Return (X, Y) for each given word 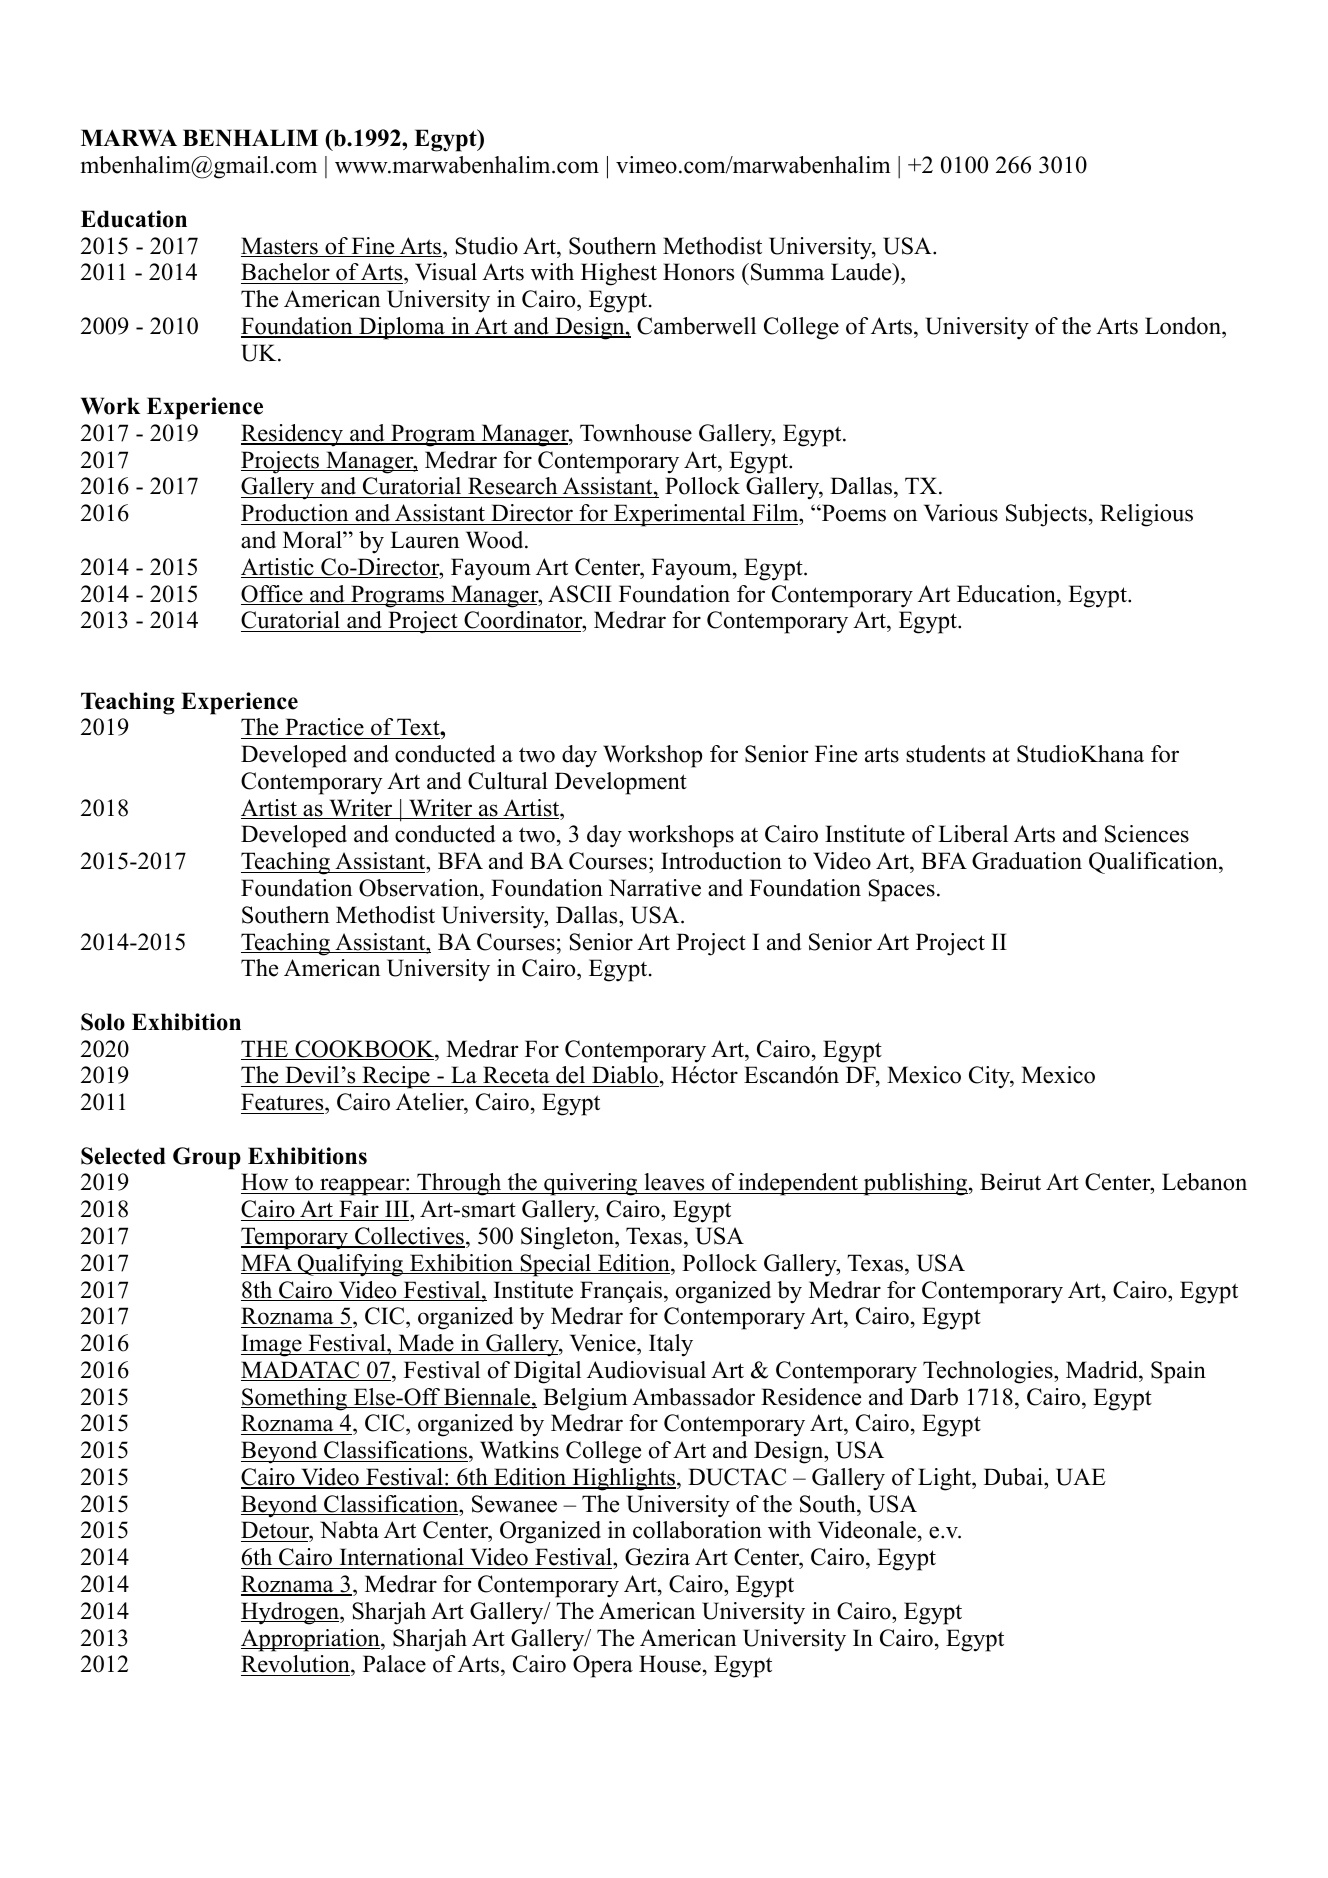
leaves (674, 1183)
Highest (619, 274)
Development (621, 783)
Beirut (1010, 1182)
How (266, 1183)
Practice (324, 728)
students (945, 754)
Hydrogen (291, 1613)
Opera (603, 1666)
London (1184, 326)
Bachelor (286, 273)
